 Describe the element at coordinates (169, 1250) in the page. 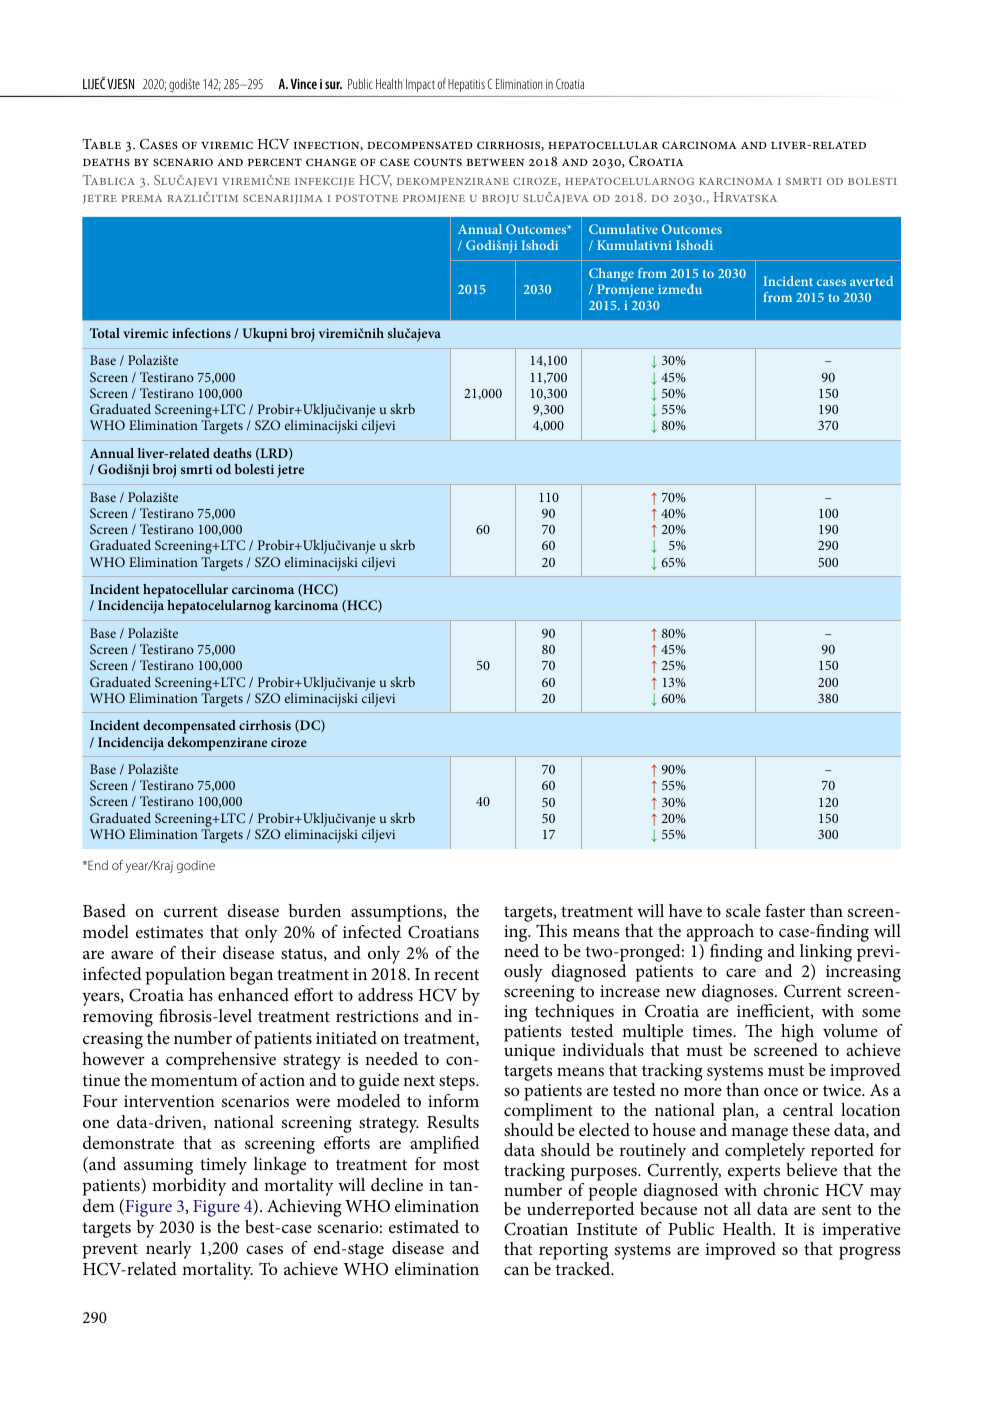

I see `nearly` at that location.
